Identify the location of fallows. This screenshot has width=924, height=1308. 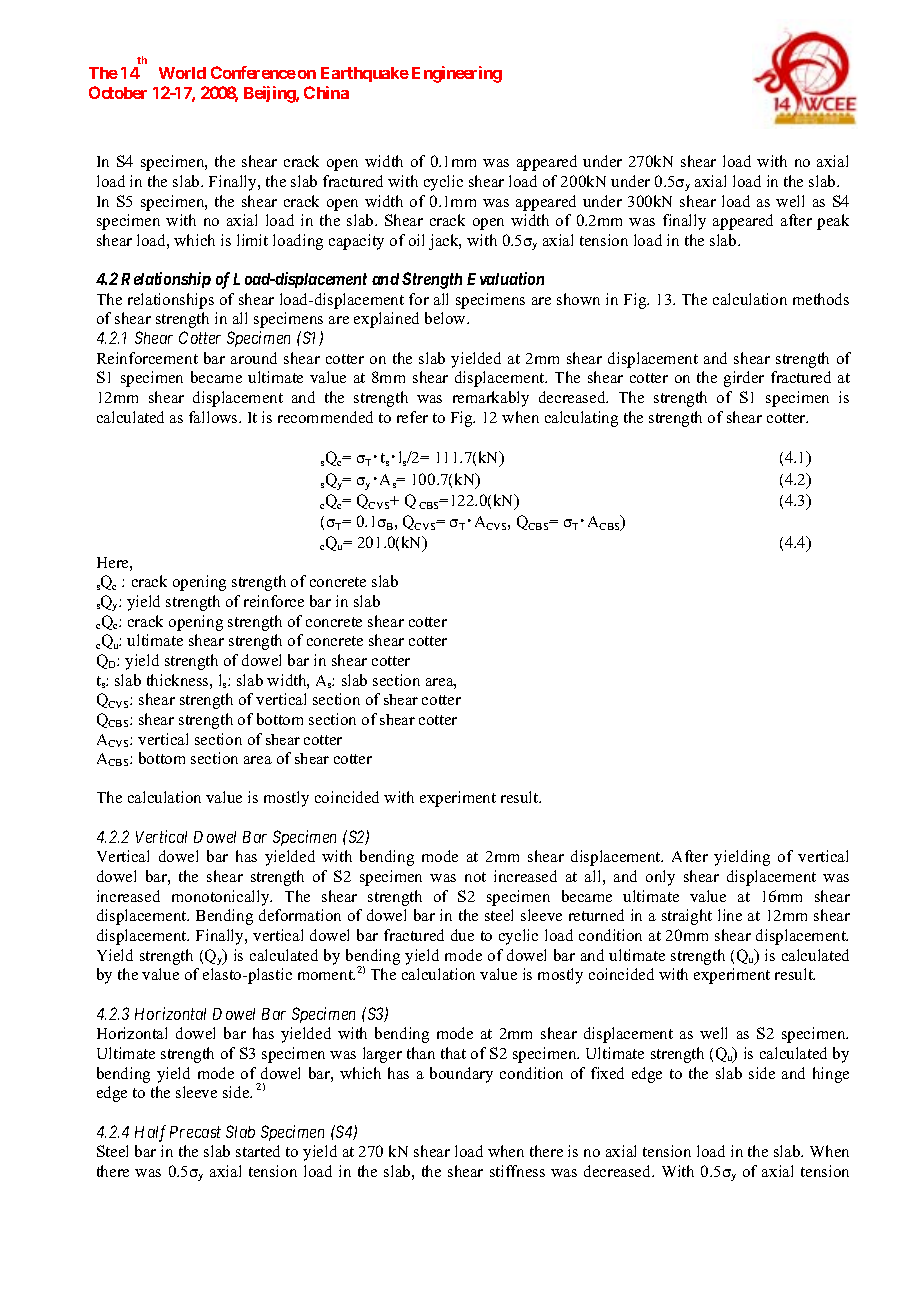
(214, 417).
